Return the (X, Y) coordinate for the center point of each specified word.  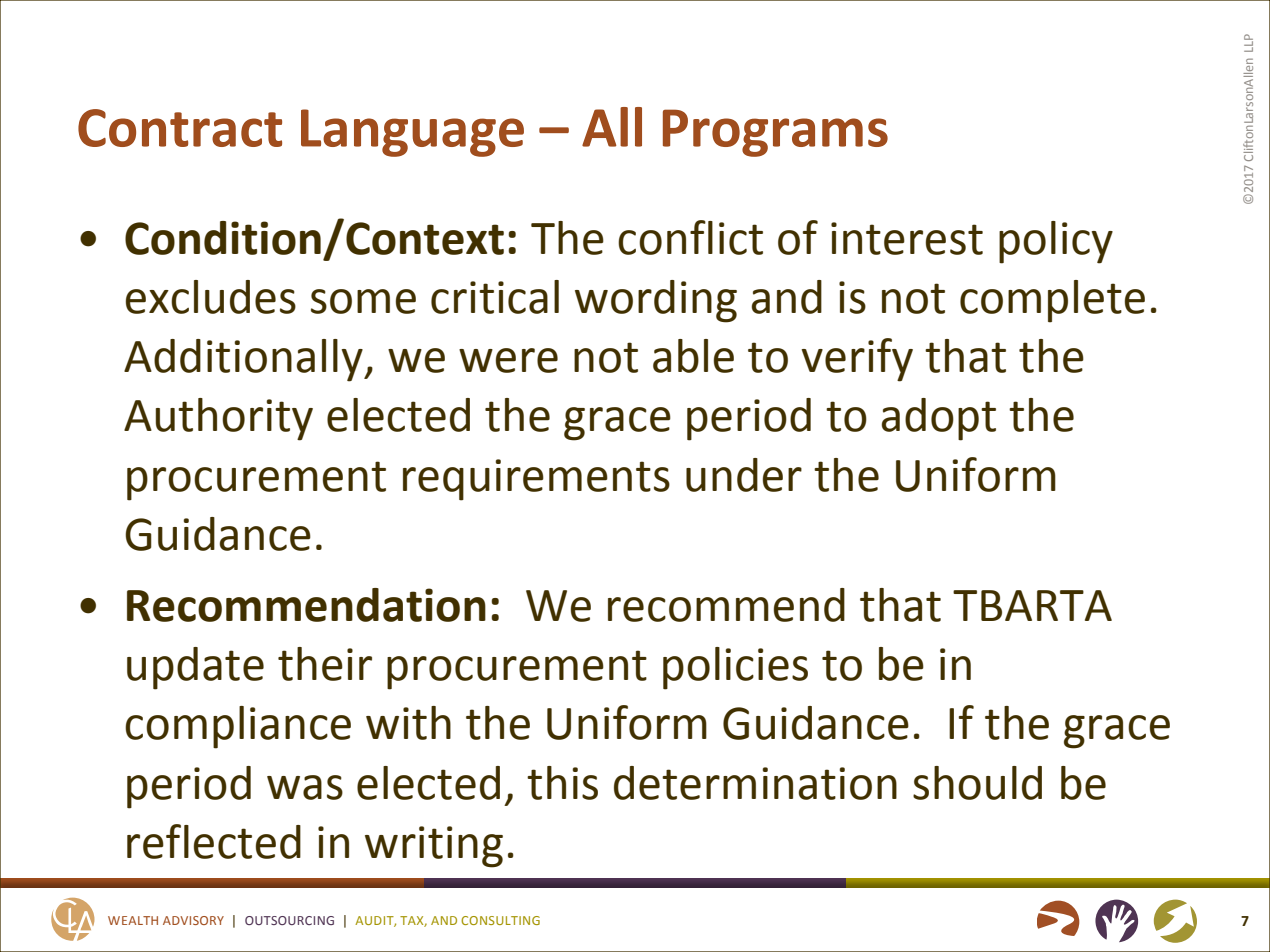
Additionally (244, 360)
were (508, 360)
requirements (536, 480)
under (744, 475)
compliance (238, 727)
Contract (180, 128)
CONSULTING (500, 920)
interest (907, 238)
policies (735, 668)
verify (857, 360)
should (977, 783)
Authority (218, 419)
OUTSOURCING (289, 920)
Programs (775, 133)
